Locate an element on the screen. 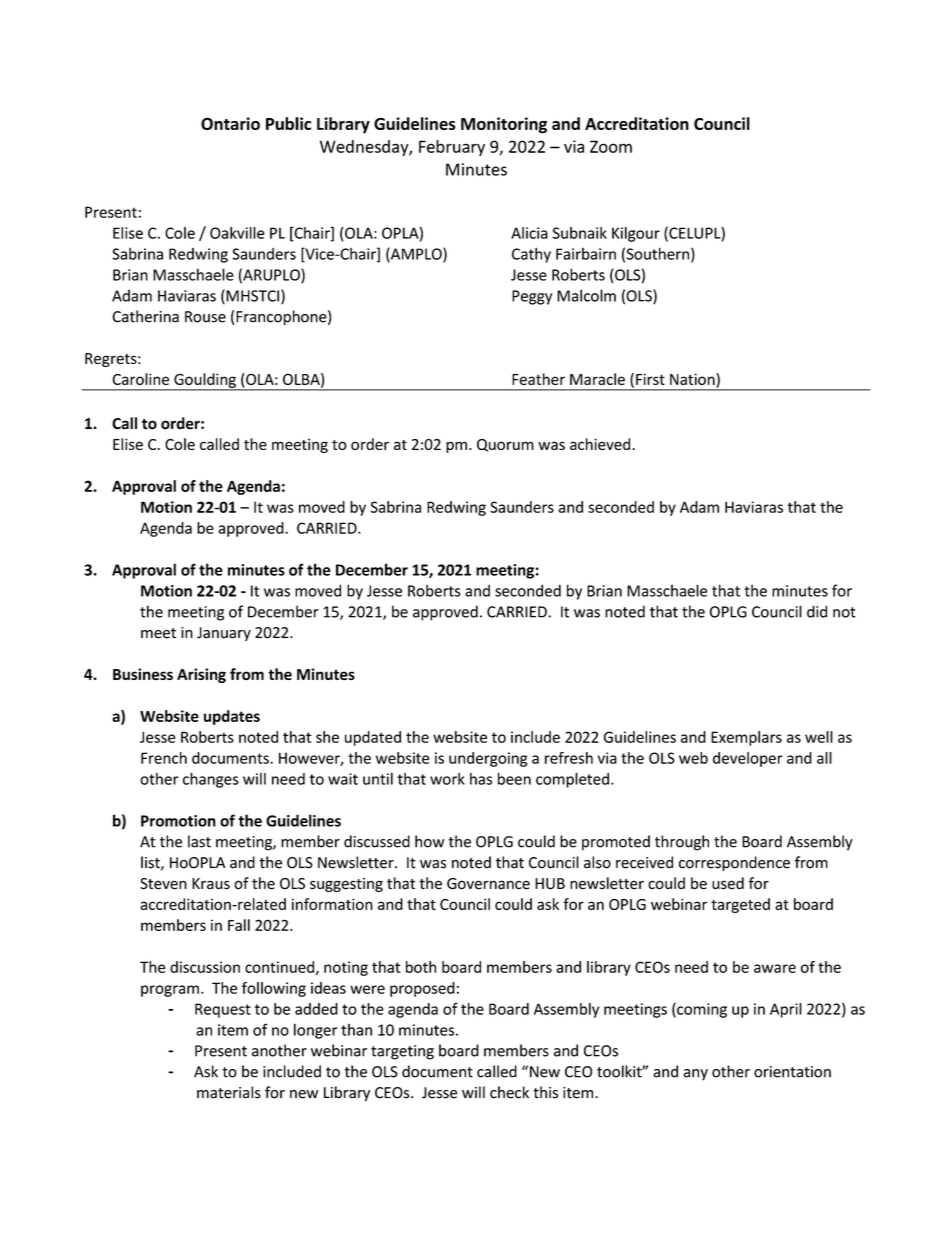  any is located at coordinates (696, 1075).
